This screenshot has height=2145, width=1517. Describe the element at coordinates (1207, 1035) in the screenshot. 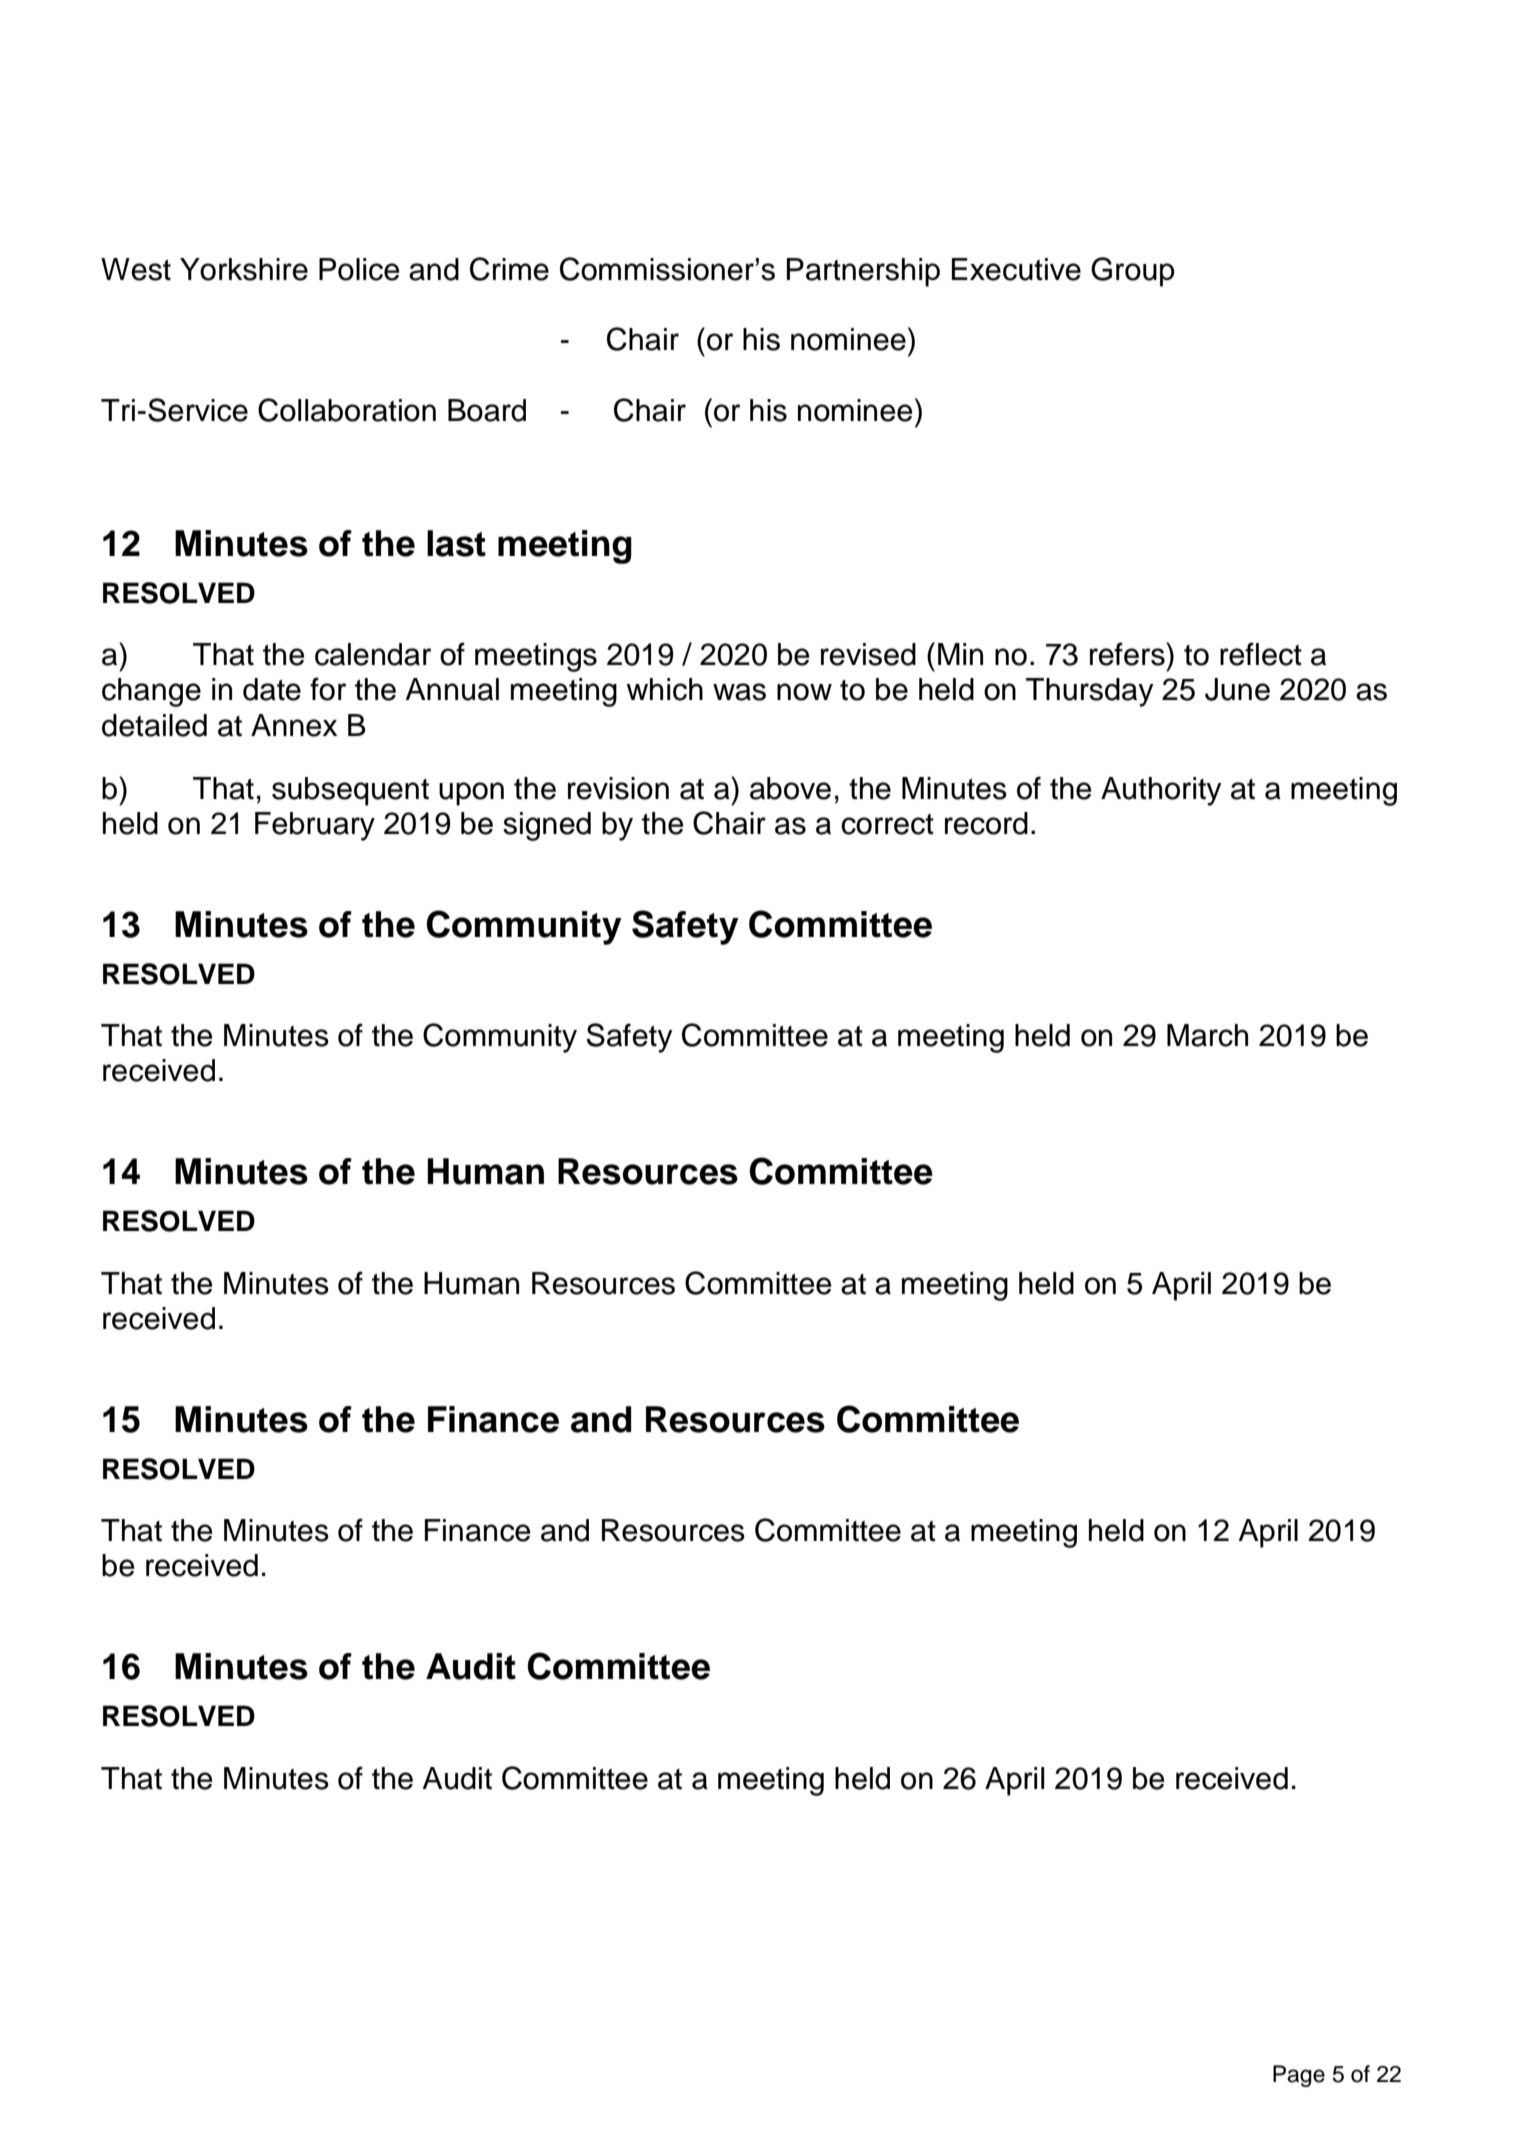

I see `March` at that location.
